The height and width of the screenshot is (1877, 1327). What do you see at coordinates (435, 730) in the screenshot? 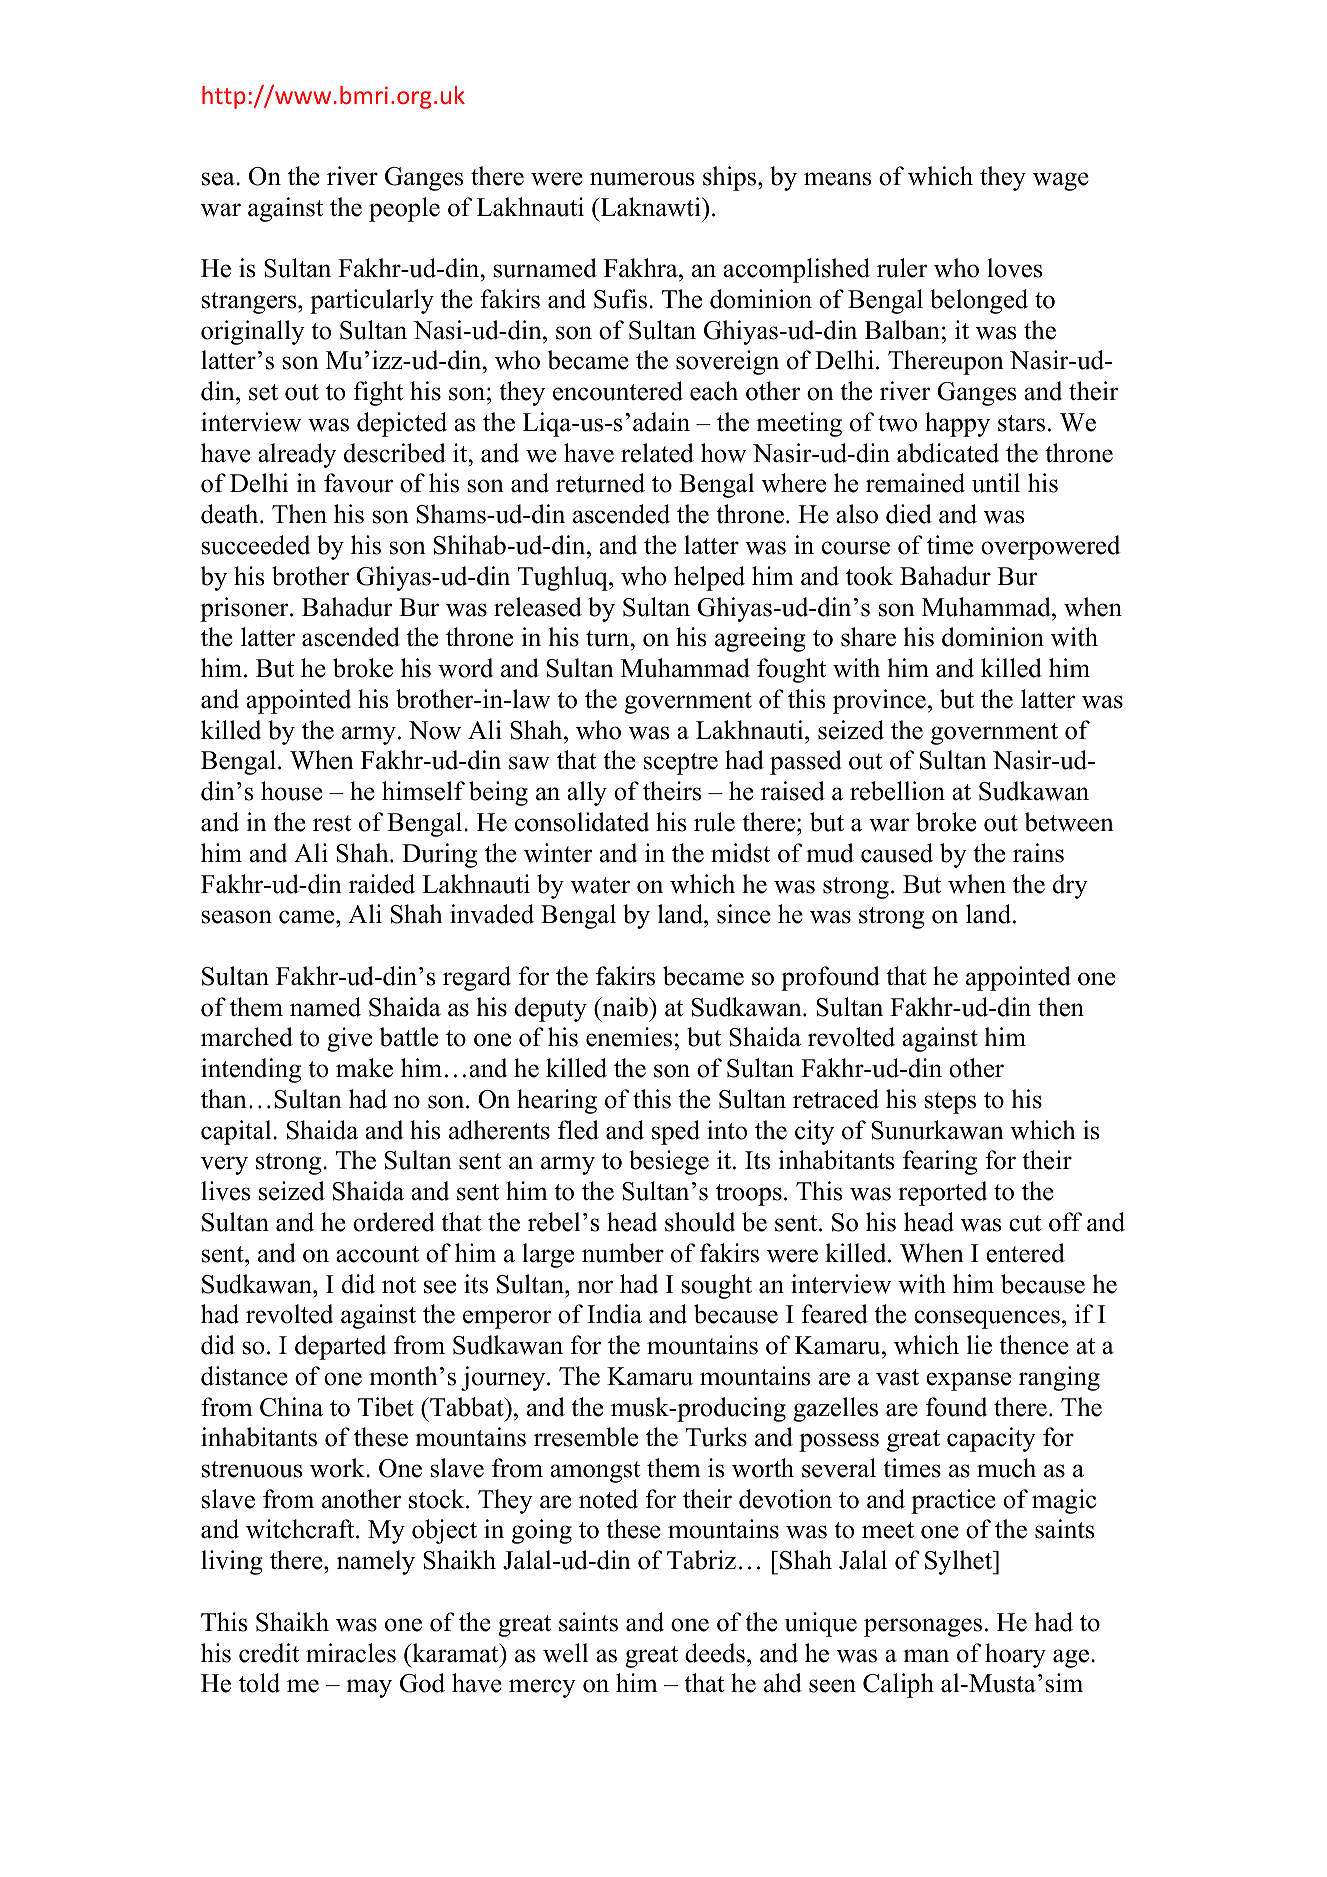
I see `Now` at bounding box center [435, 730].
